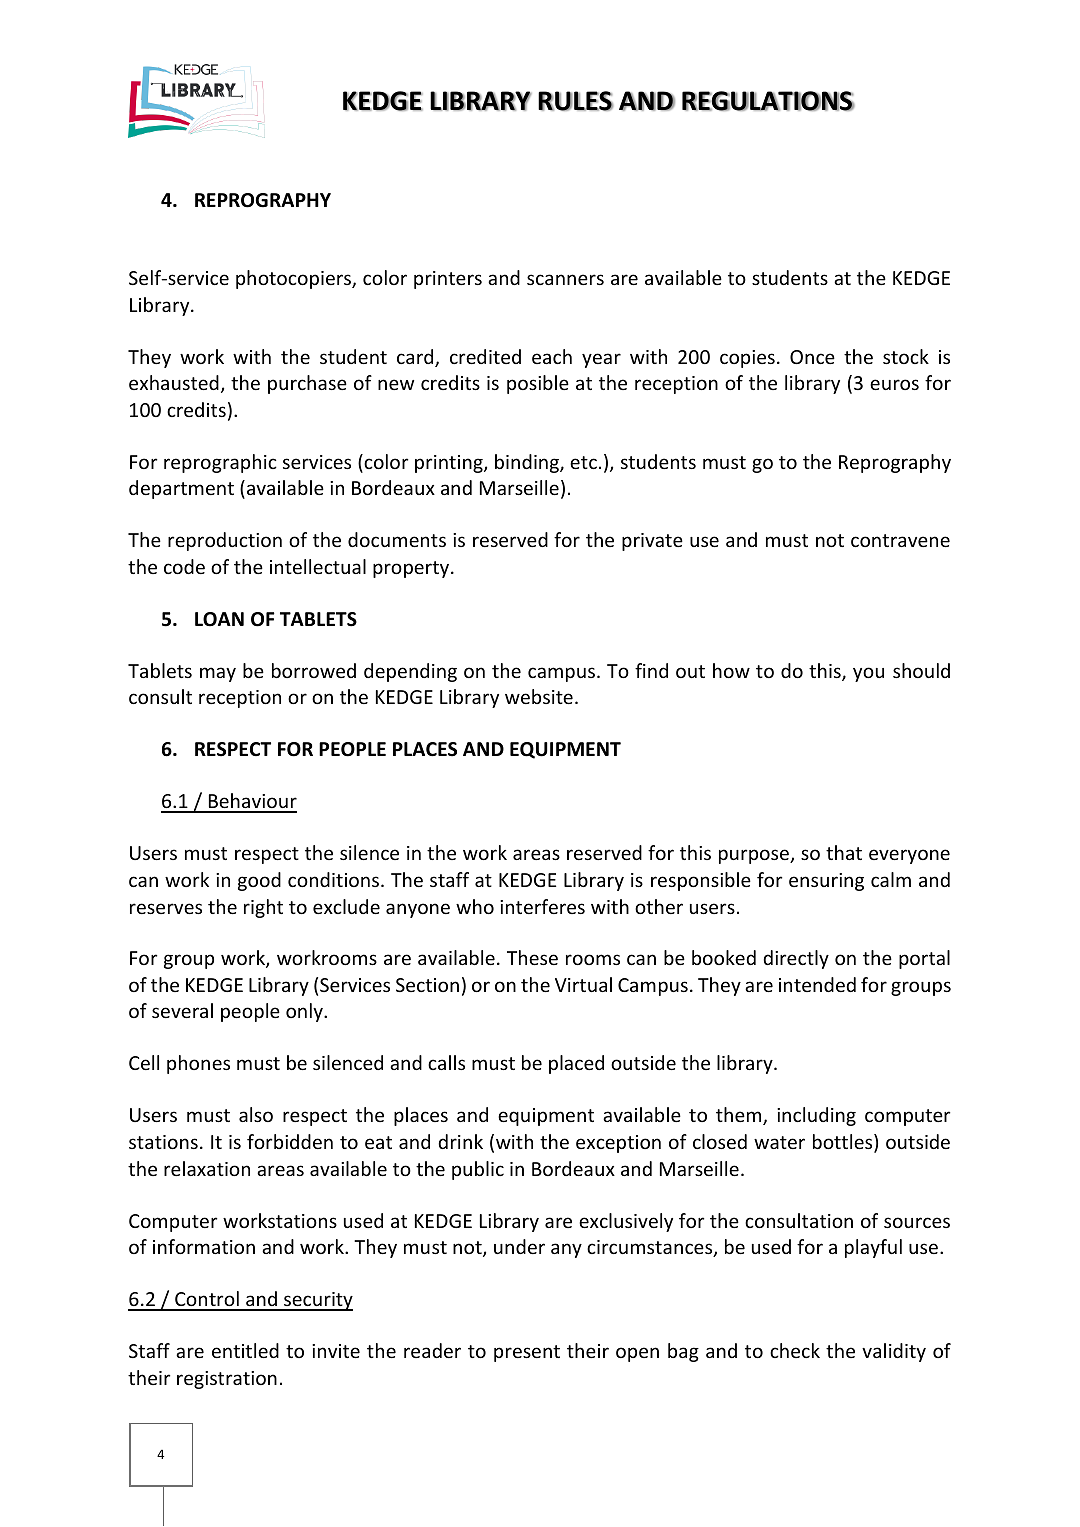 The height and width of the page is (1527, 1080). What do you see at coordinates (812, 357) in the page?
I see `Once` at bounding box center [812, 357].
